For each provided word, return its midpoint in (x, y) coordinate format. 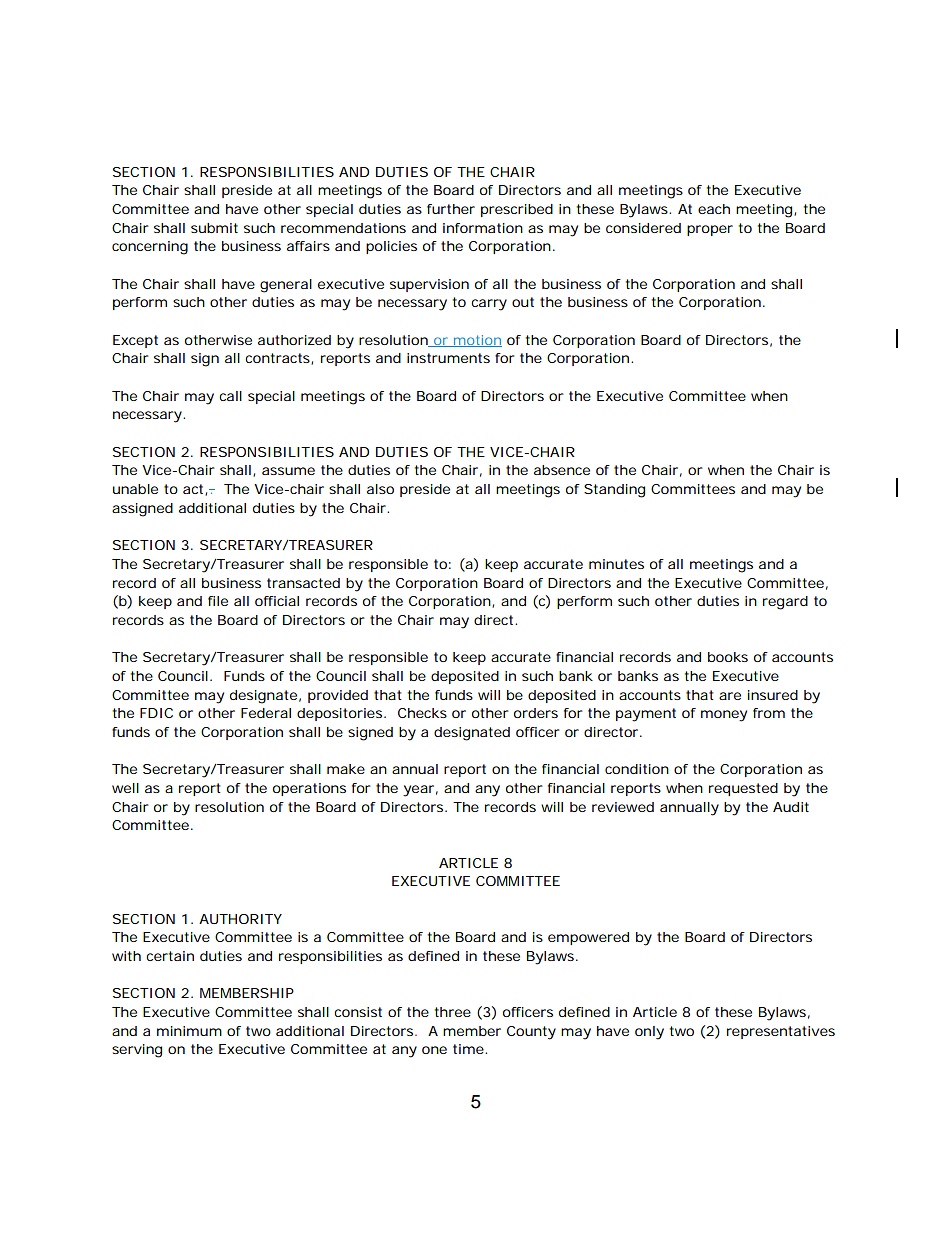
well (125, 788)
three (453, 1012)
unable (135, 489)
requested (743, 789)
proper (710, 230)
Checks (422, 713)
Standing (614, 491)
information (483, 228)
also (380, 489)
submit (214, 228)
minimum (189, 1031)
